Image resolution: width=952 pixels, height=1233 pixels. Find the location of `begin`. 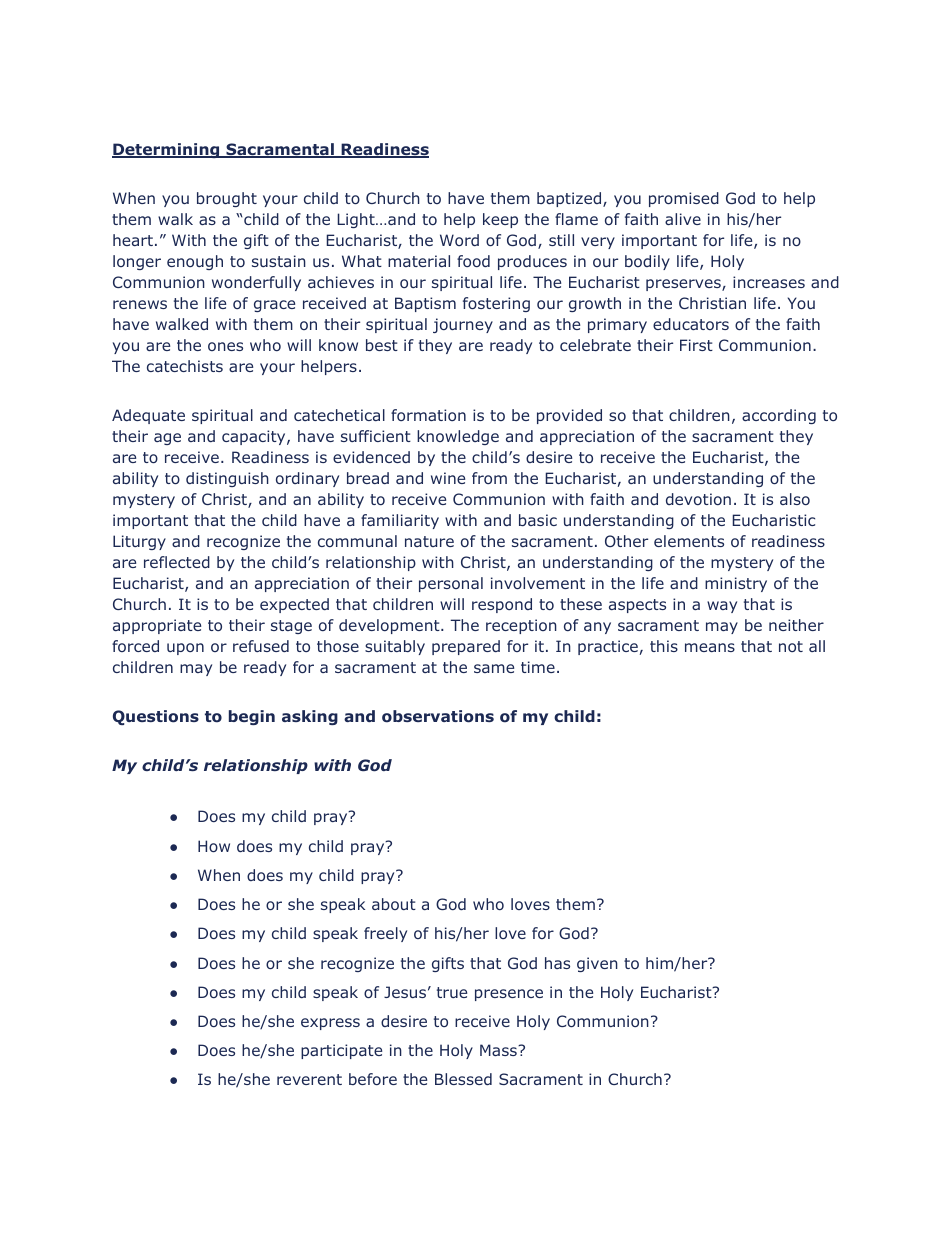

begin is located at coordinates (252, 717).
